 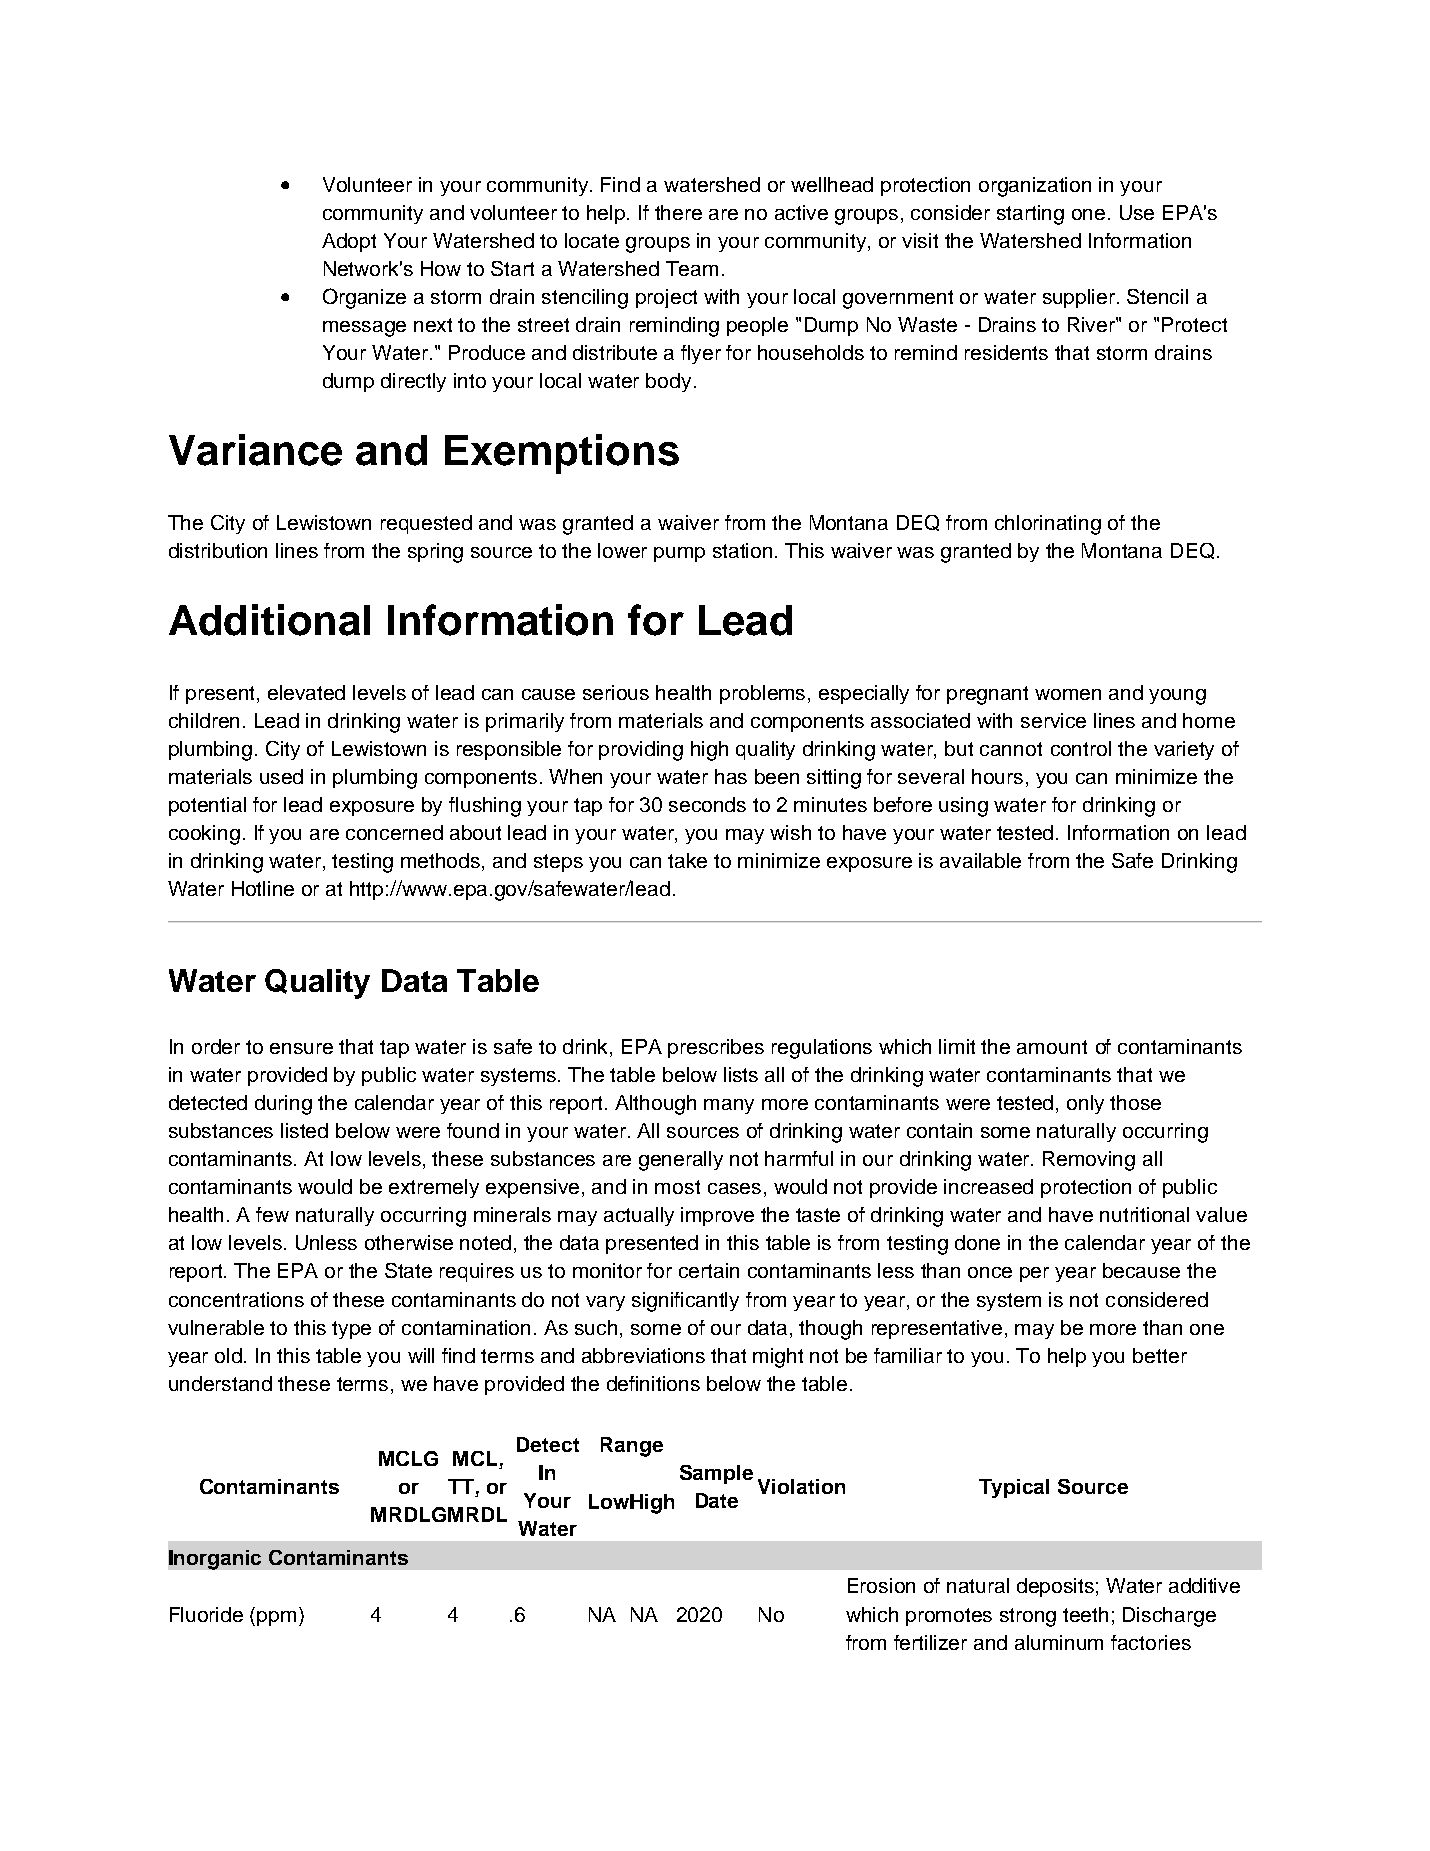 I want to click on available, so click(x=980, y=860).
